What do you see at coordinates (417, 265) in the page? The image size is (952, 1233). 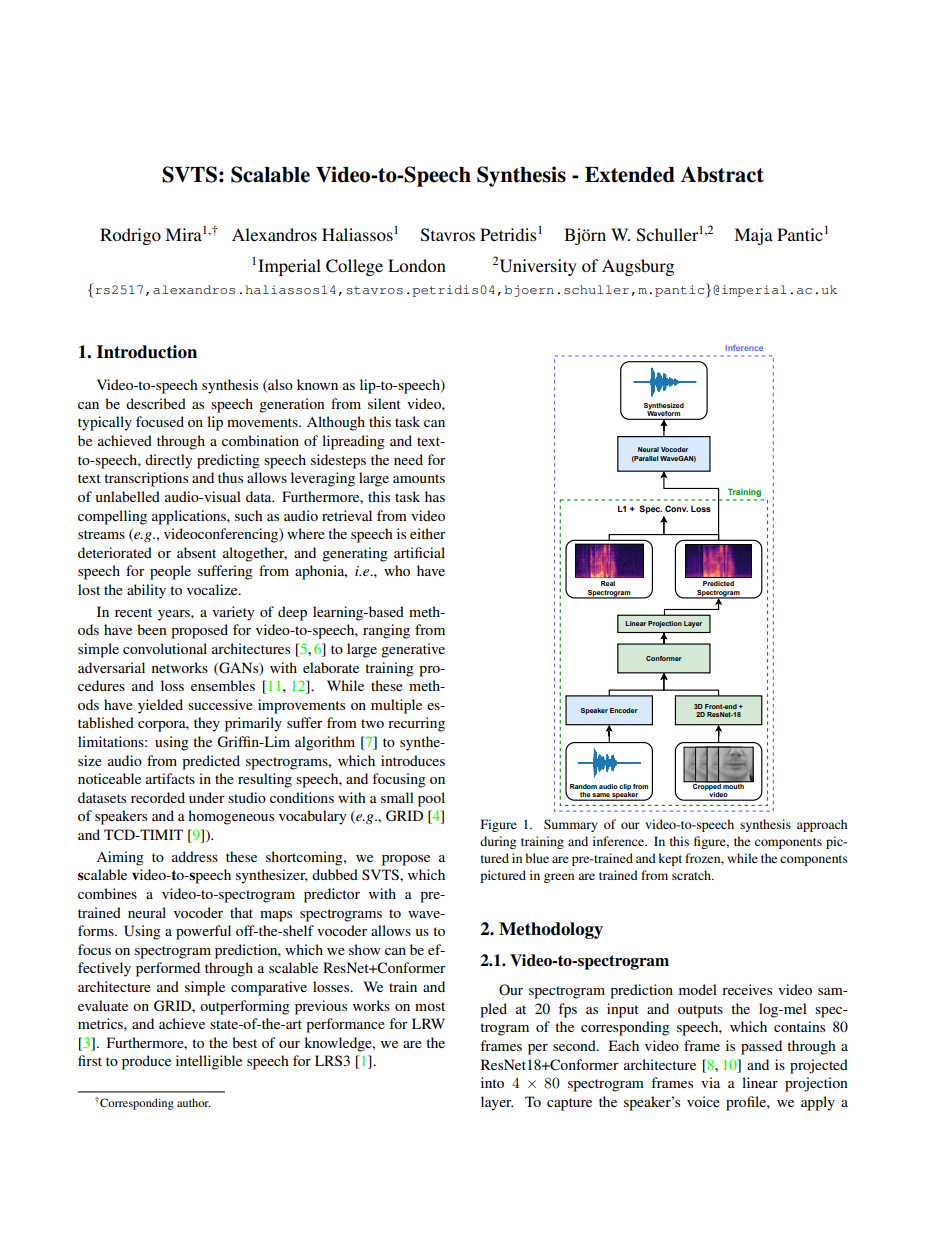 I see `London` at bounding box center [417, 265].
